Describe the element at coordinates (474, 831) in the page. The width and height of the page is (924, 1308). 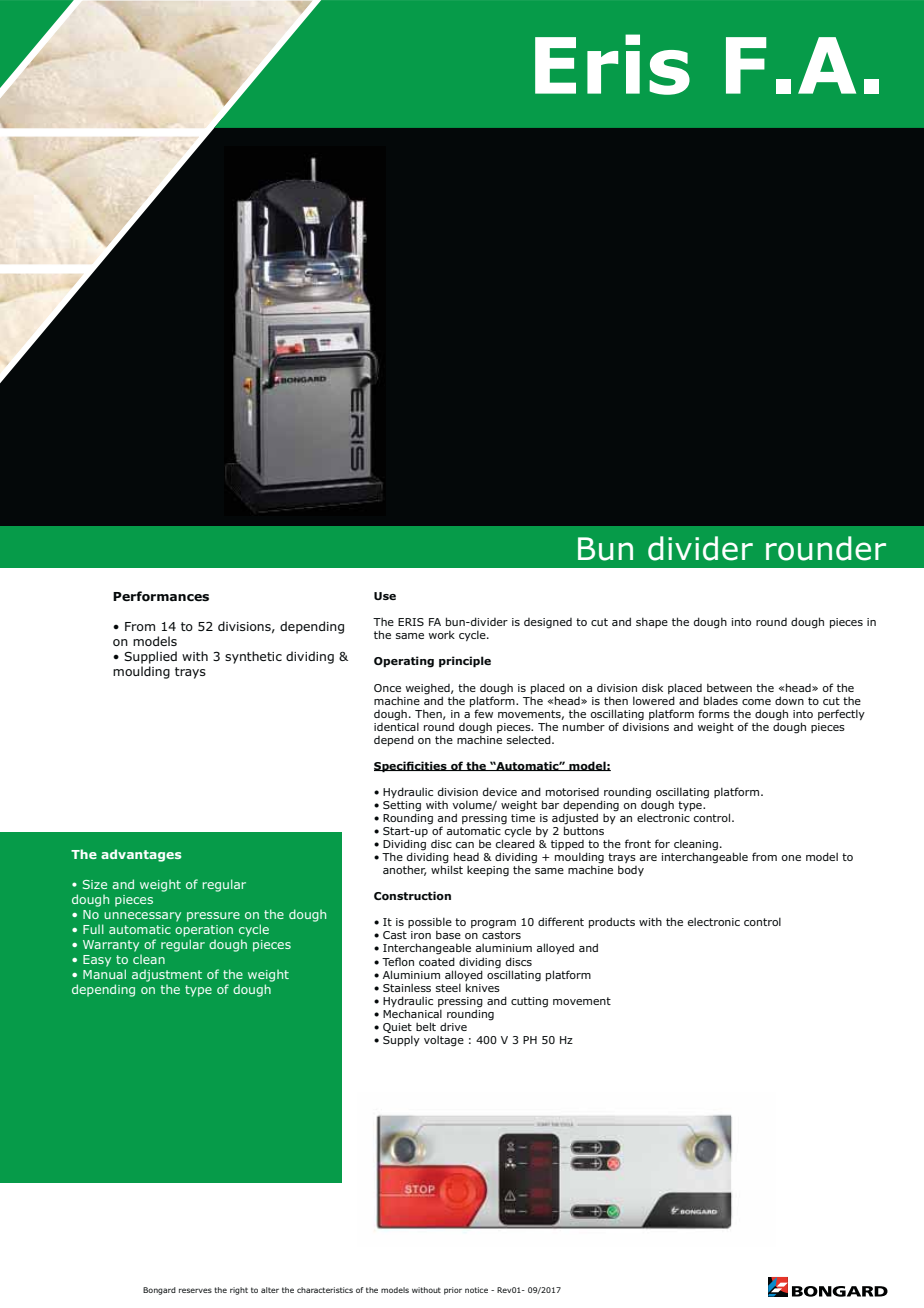
I see `automatic` at that location.
